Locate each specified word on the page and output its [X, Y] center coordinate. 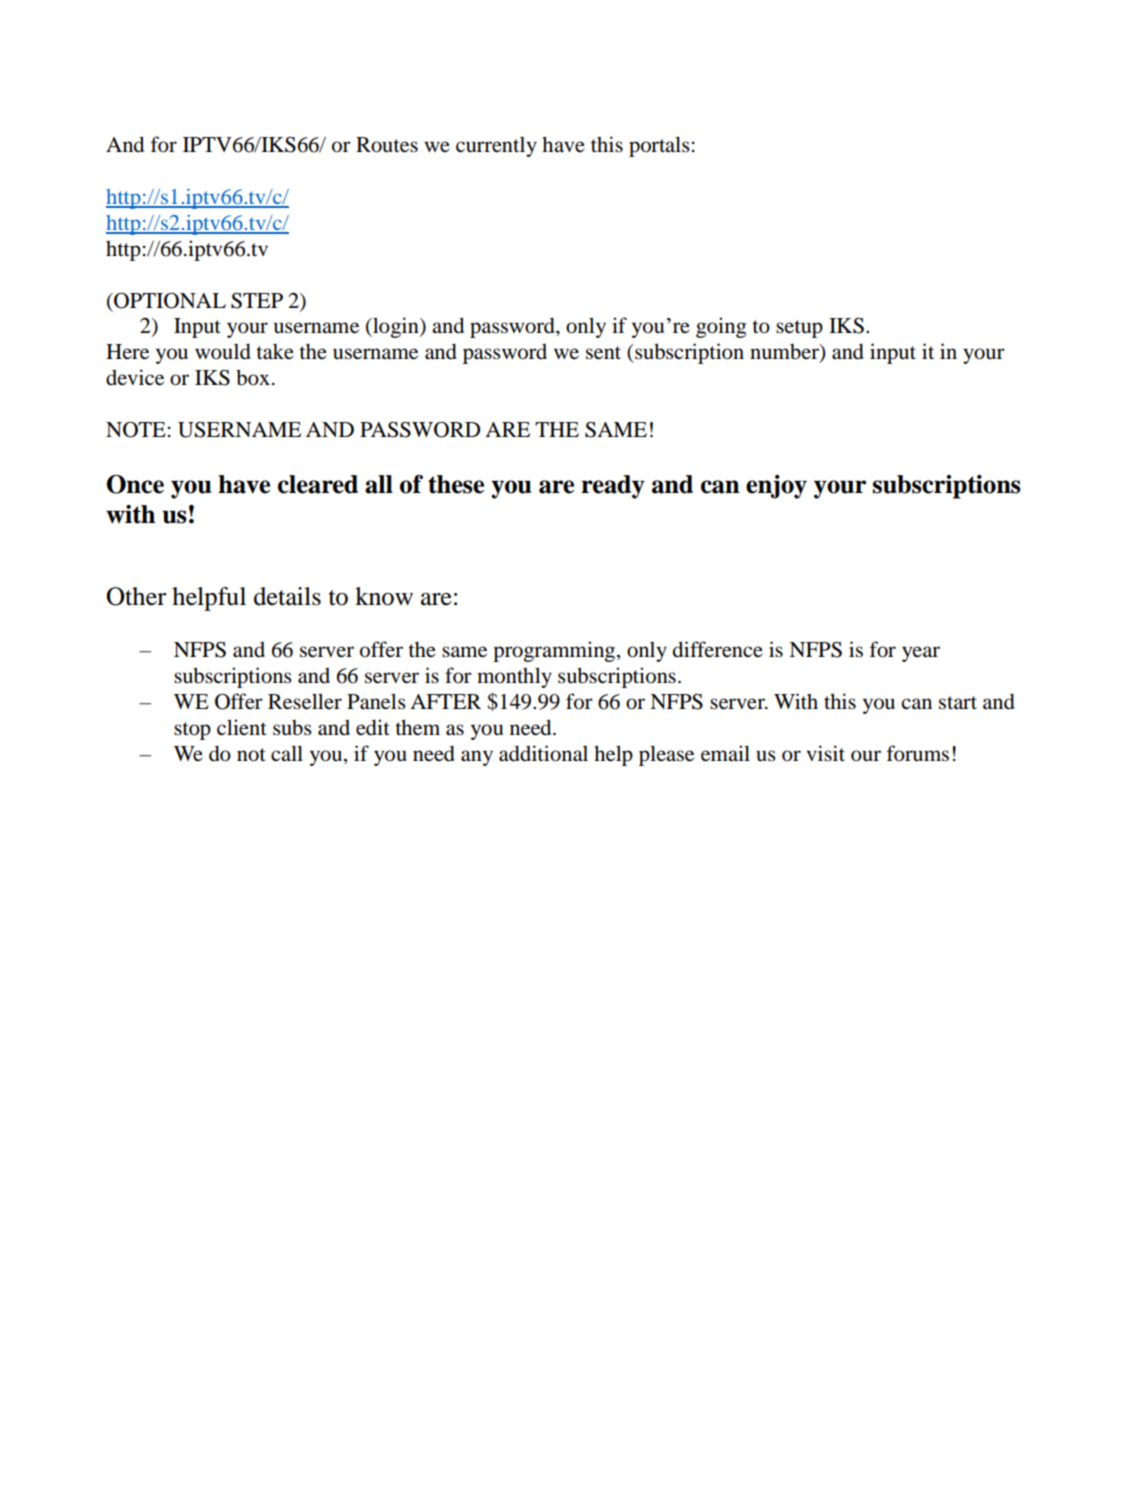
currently [496, 147]
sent [603, 353]
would [223, 351]
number [785, 353]
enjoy [776, 487]
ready [613, 487]
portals [659, 146]
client [242, 727]
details [287, 596]
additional [543, 753]
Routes [387, 145]
